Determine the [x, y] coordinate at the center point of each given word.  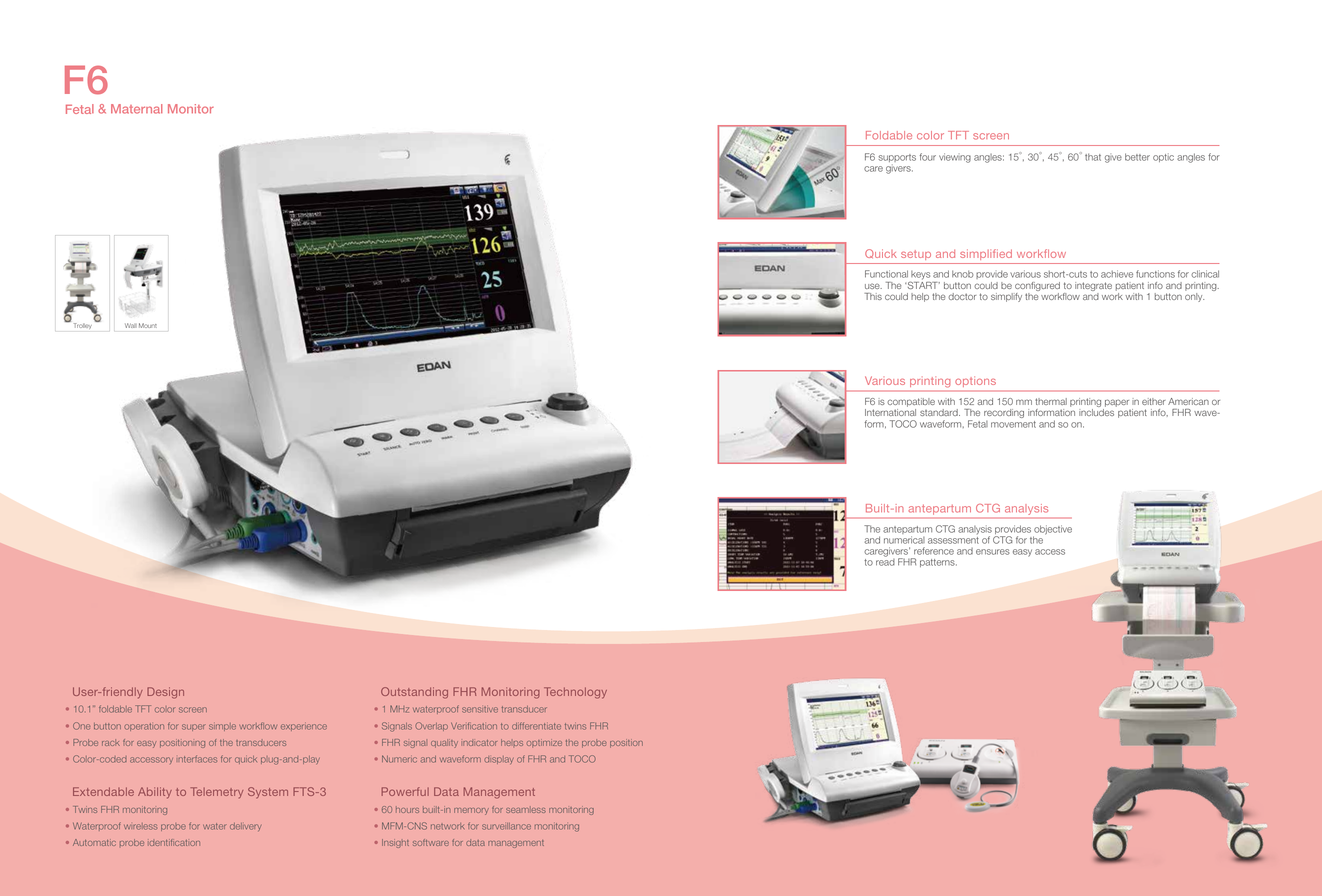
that [1093, 157]
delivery [245, 827]
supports [897, 159]
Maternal [136, 109]
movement [1013, 424]
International [890, 412]
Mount [148, 325]
